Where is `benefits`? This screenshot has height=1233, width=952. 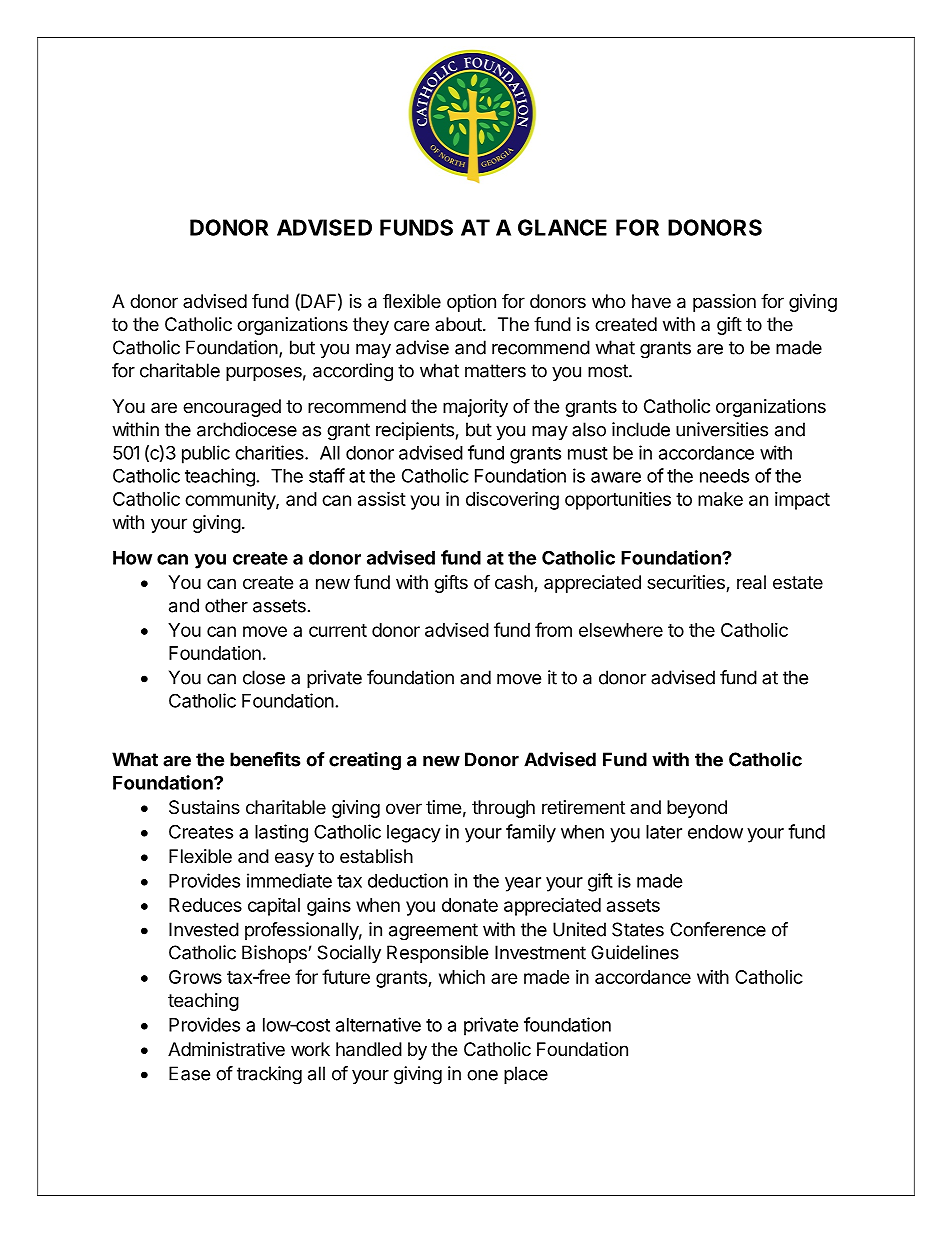
benefits is located at coordinates (265, 759).
